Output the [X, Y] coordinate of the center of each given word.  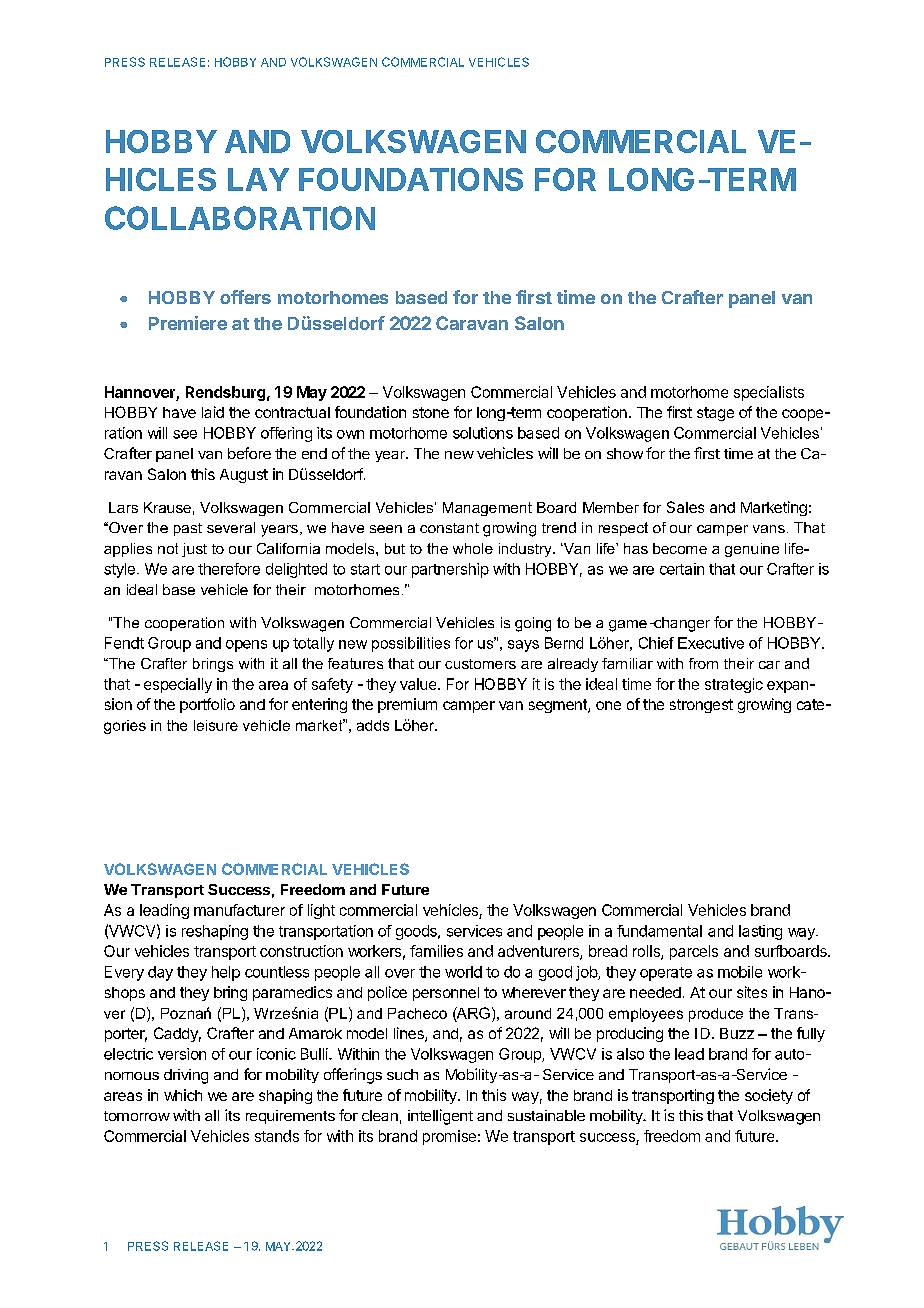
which [183, 1095]
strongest [701, 706]
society [769, 1096]
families [436, 951]
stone [431, 412]
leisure [216, 725]
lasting [760, 932]
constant [449, 528]
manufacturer [239, 910]
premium [407, 705]
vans [769, 529]
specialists [769, 393]
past [188, 529]
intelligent [440, 1117]
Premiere [188, 323]
